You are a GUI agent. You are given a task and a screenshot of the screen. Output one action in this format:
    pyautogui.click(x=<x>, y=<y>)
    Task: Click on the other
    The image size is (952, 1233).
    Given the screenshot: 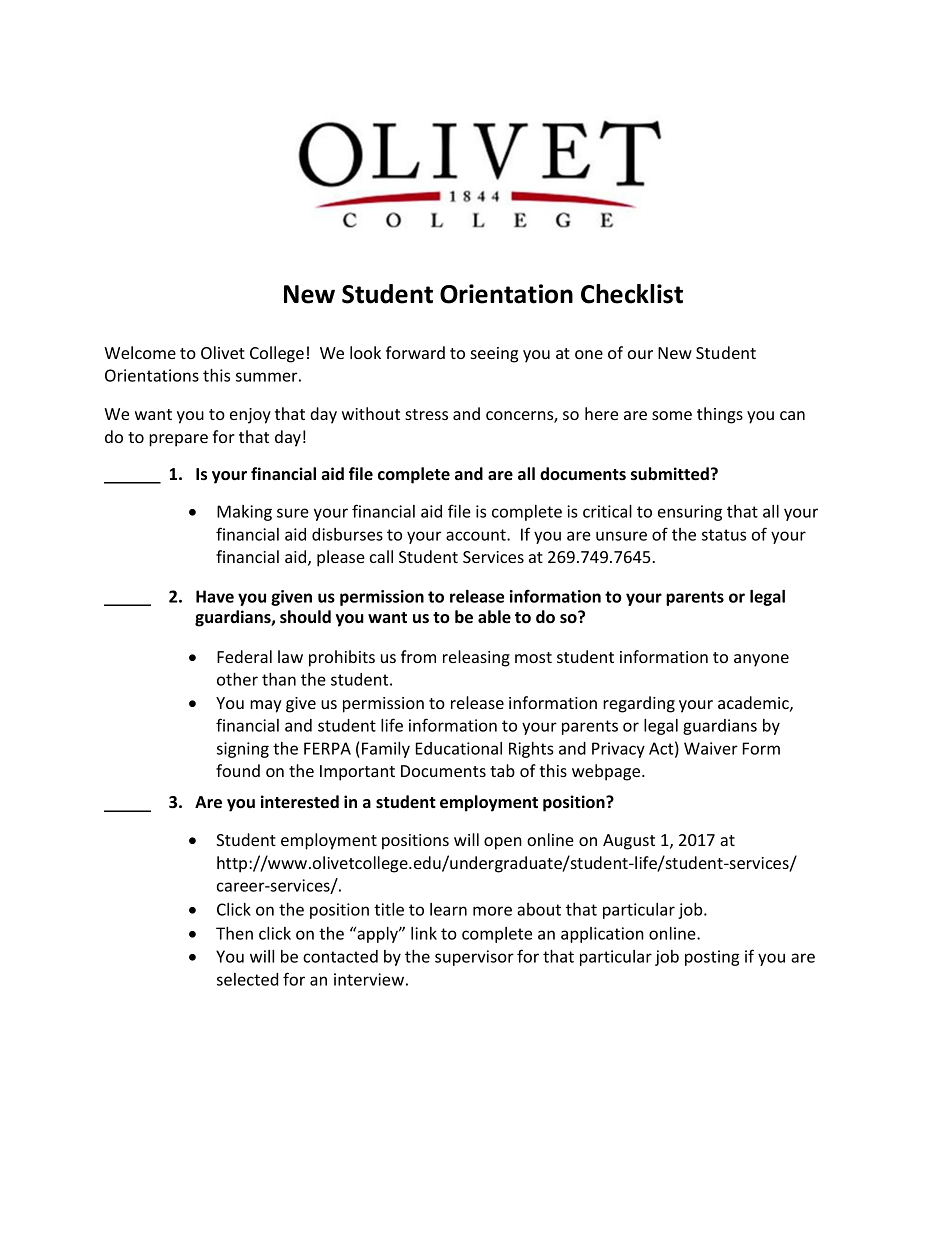 What is the action you would take?
    pyautogui.click(x=237, y=679)
